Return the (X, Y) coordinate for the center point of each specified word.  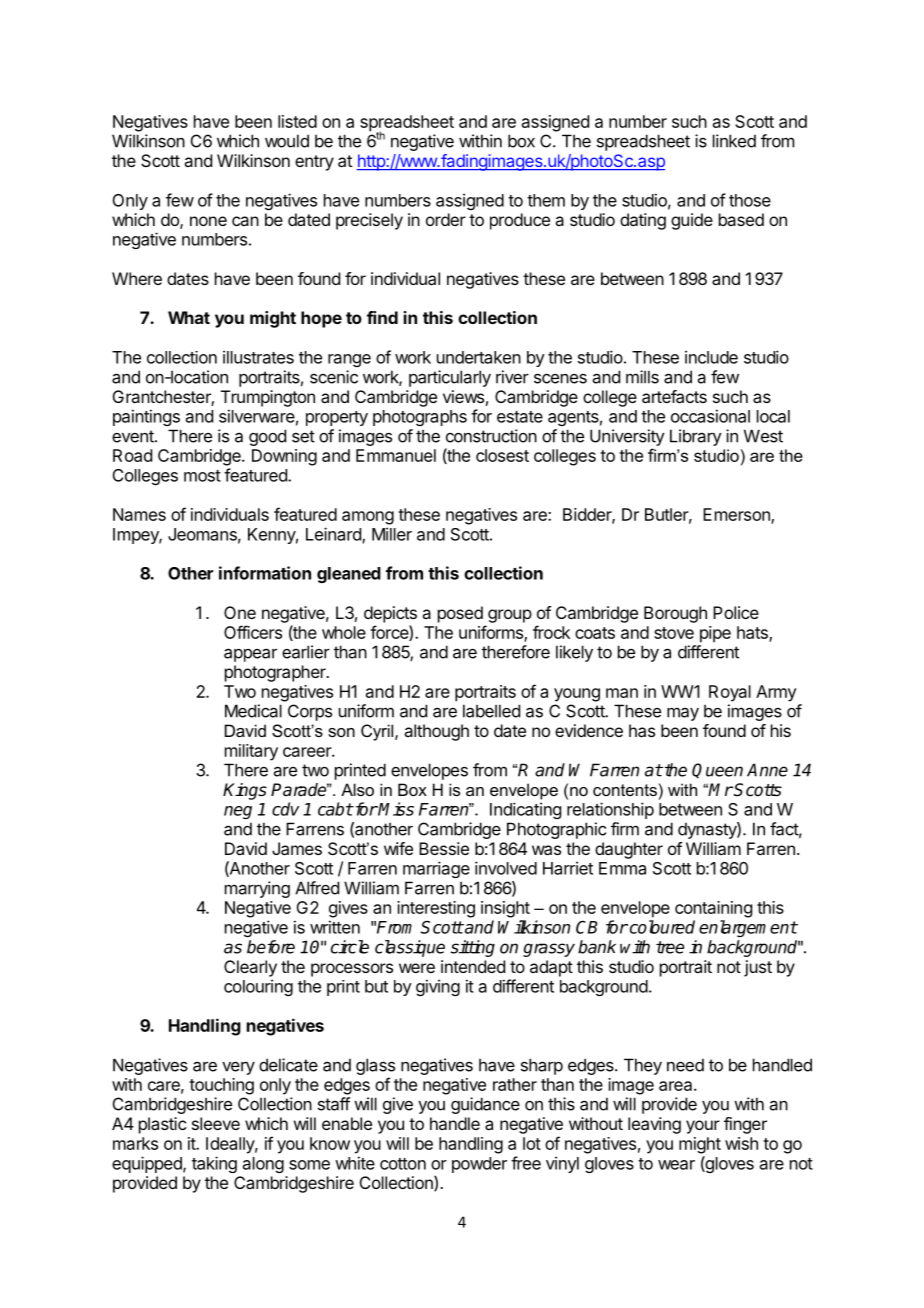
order (446, 219)
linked (734, 141)
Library (696, 437)
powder (479, 1165)
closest (502, 455)
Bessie (444, 848)
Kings (245, 791)
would (287, 141)
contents (625, 790)
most (202, 476)
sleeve (216, 1123)
